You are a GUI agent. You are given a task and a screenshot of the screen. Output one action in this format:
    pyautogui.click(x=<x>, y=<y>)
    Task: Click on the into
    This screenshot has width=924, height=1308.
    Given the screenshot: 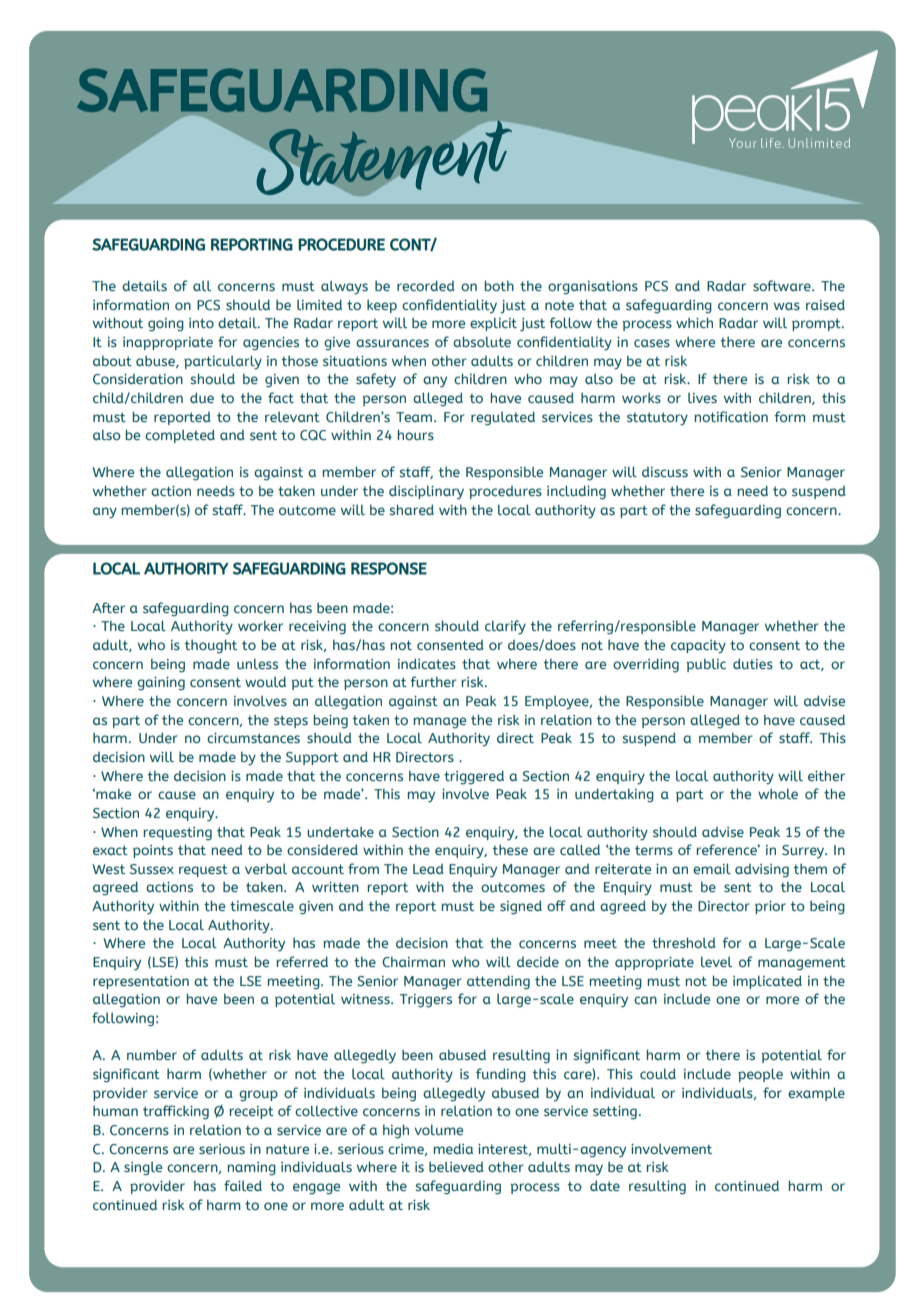 What is the action you would take?
    pyautogui.click(x=201, y=323)
